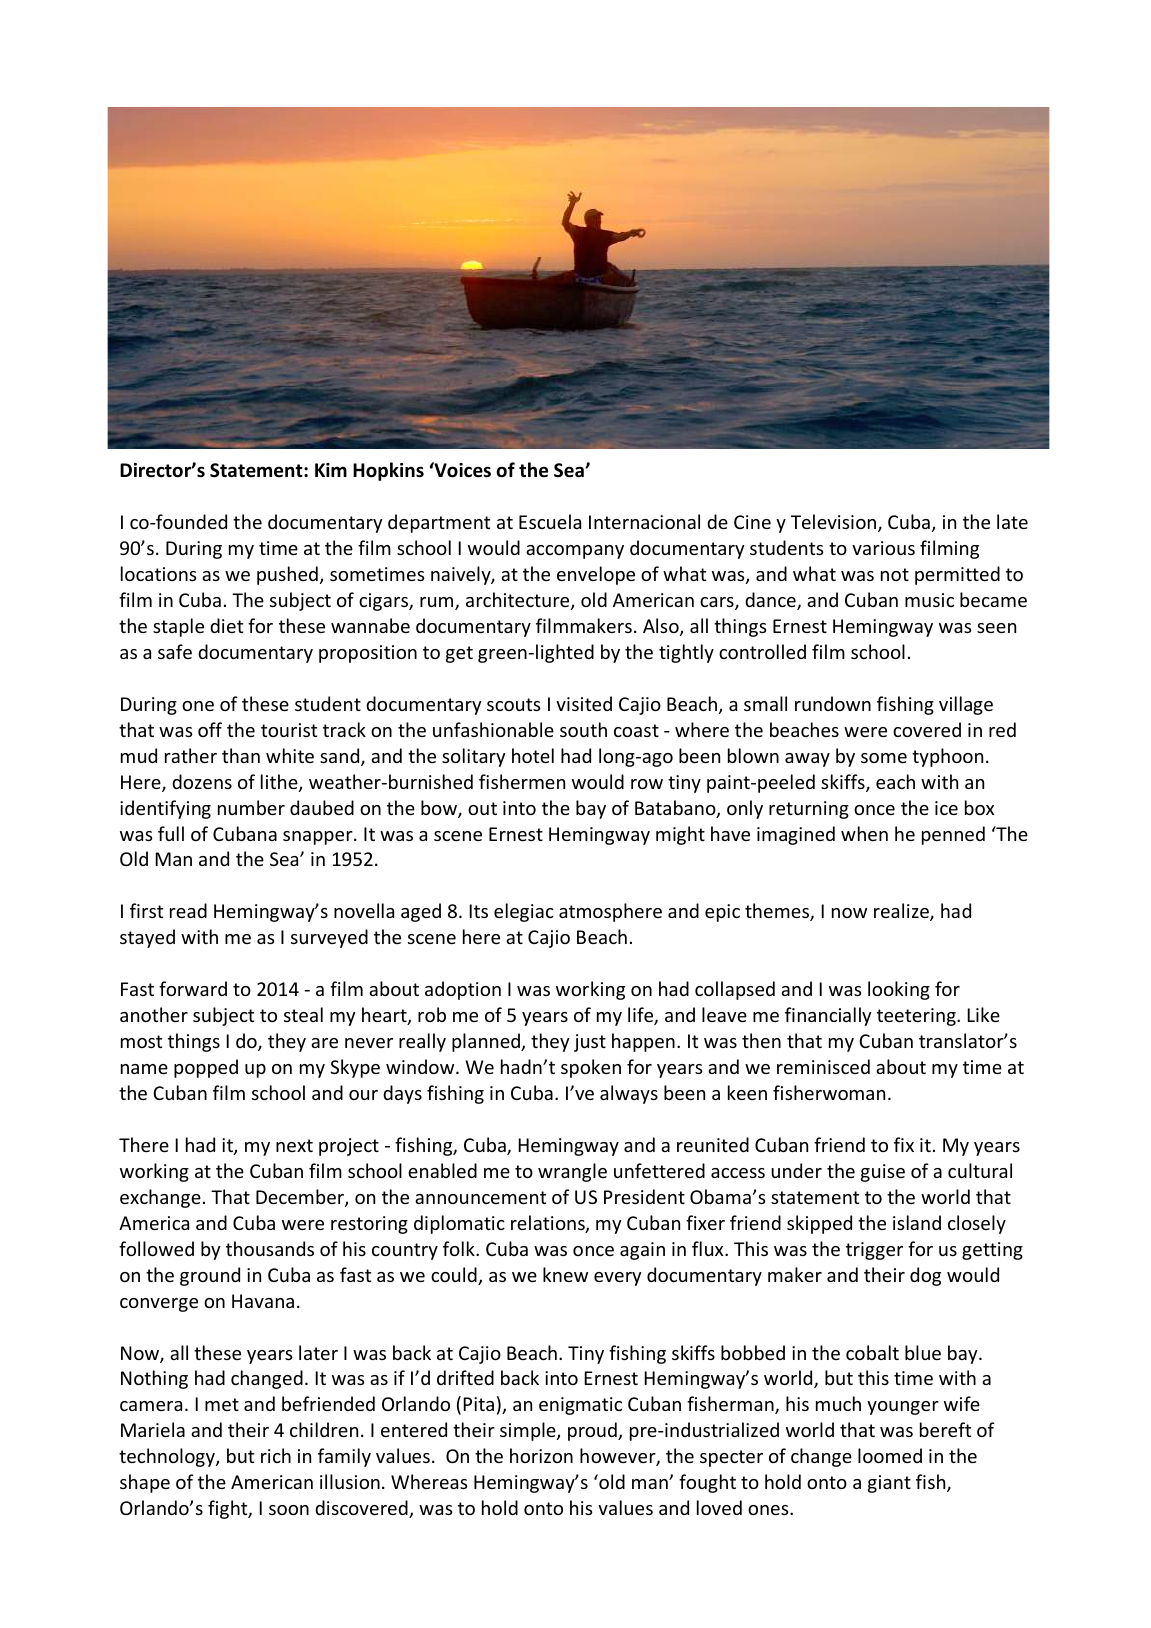  I want to click on rich, so click(276, 1455).
